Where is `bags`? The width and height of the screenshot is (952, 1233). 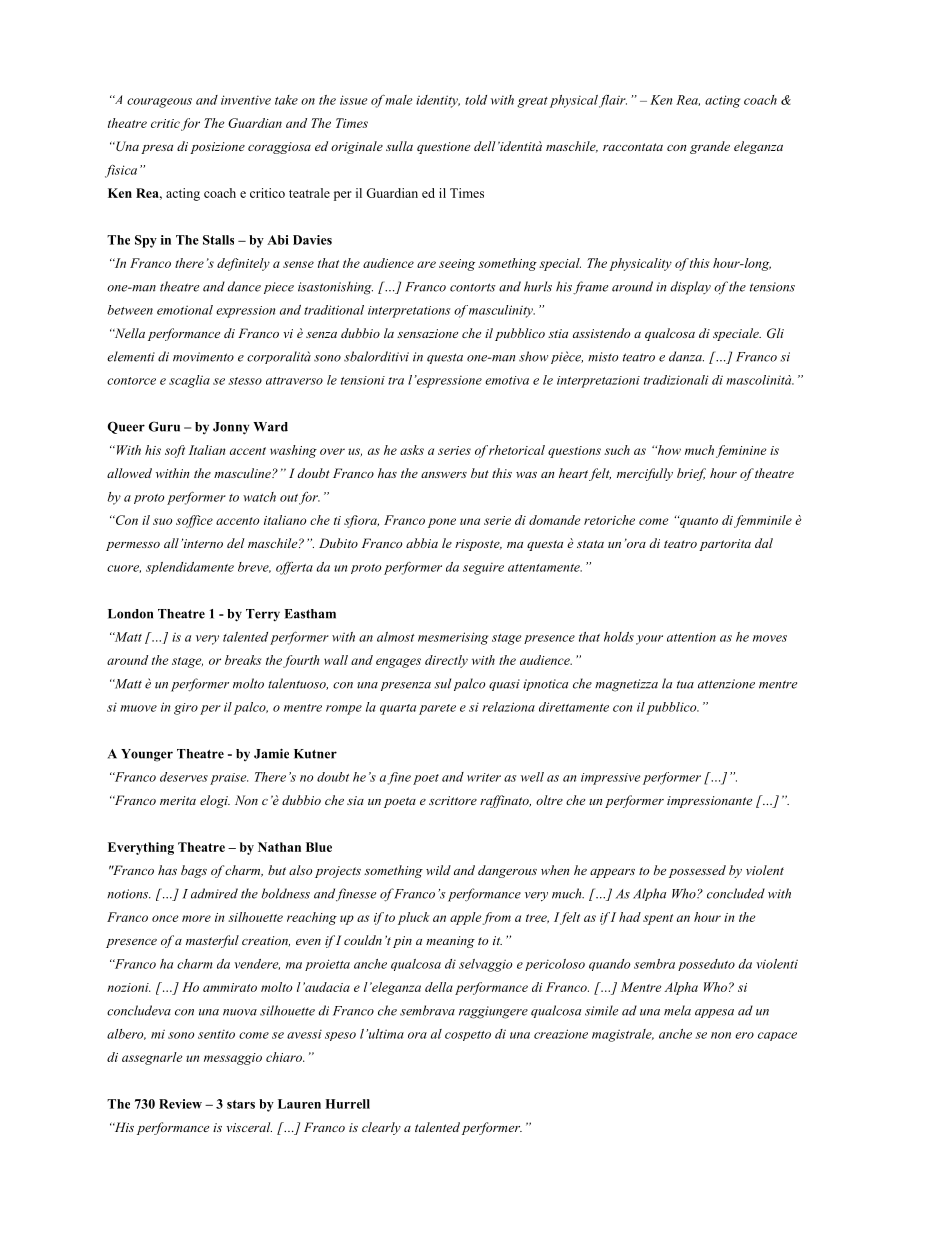
bags is located at coordinates (194, 871).
